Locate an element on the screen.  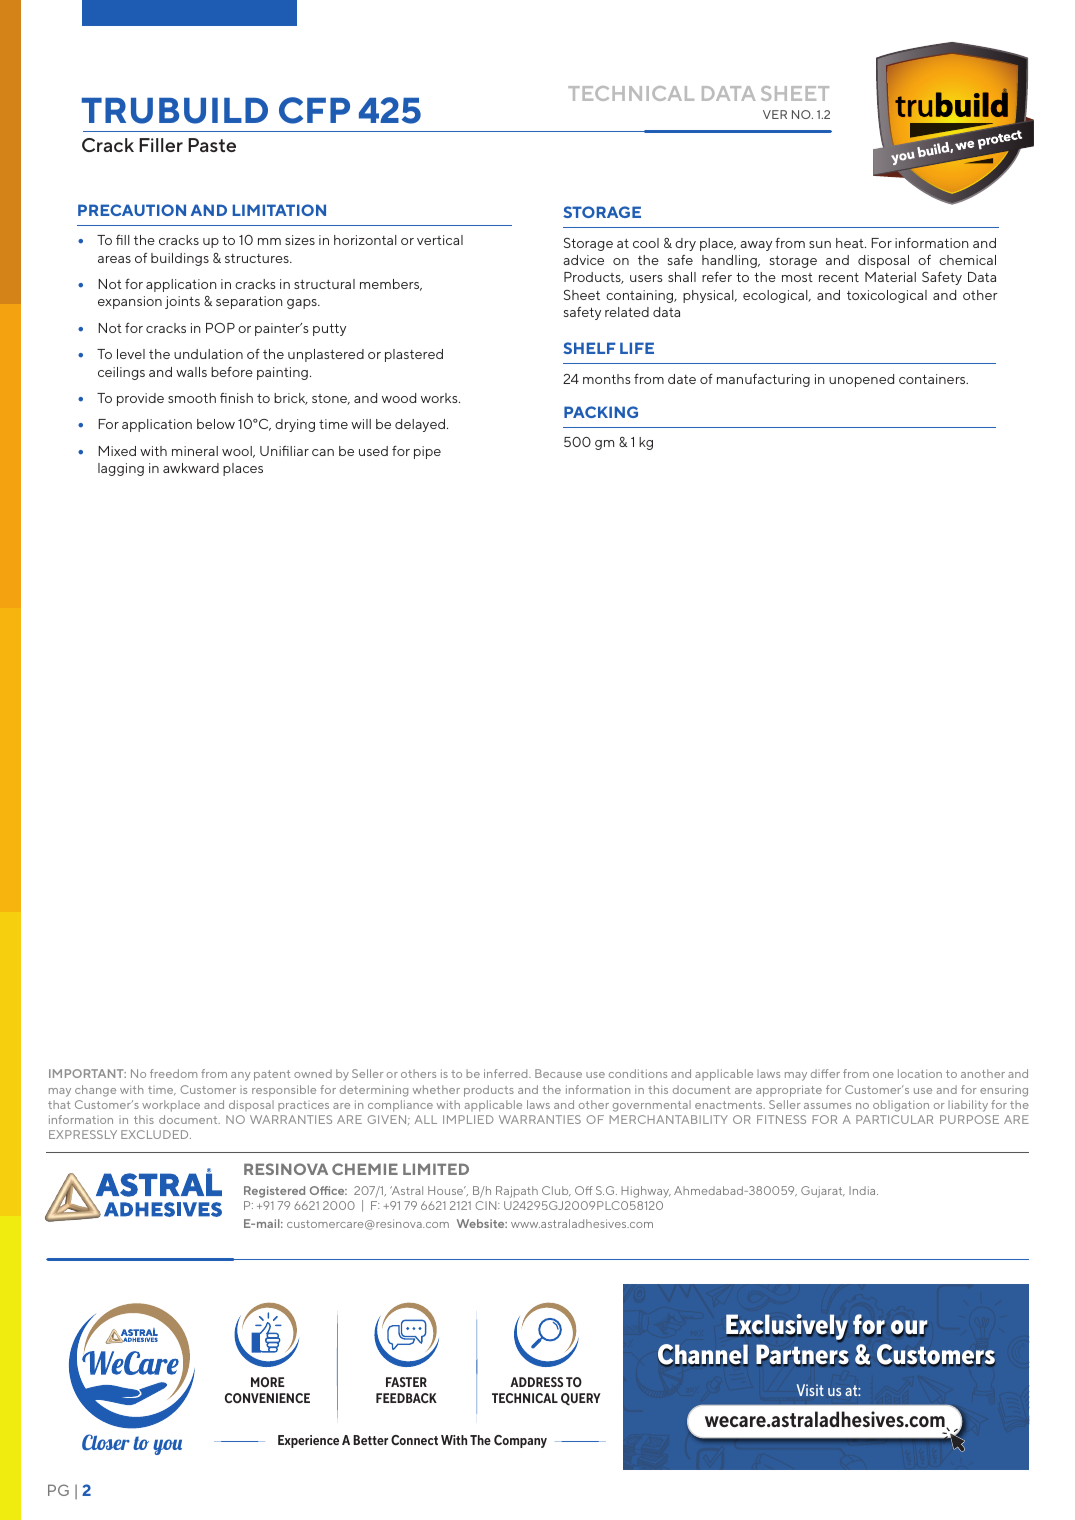
unopened is located at coordinates (861, 380).
